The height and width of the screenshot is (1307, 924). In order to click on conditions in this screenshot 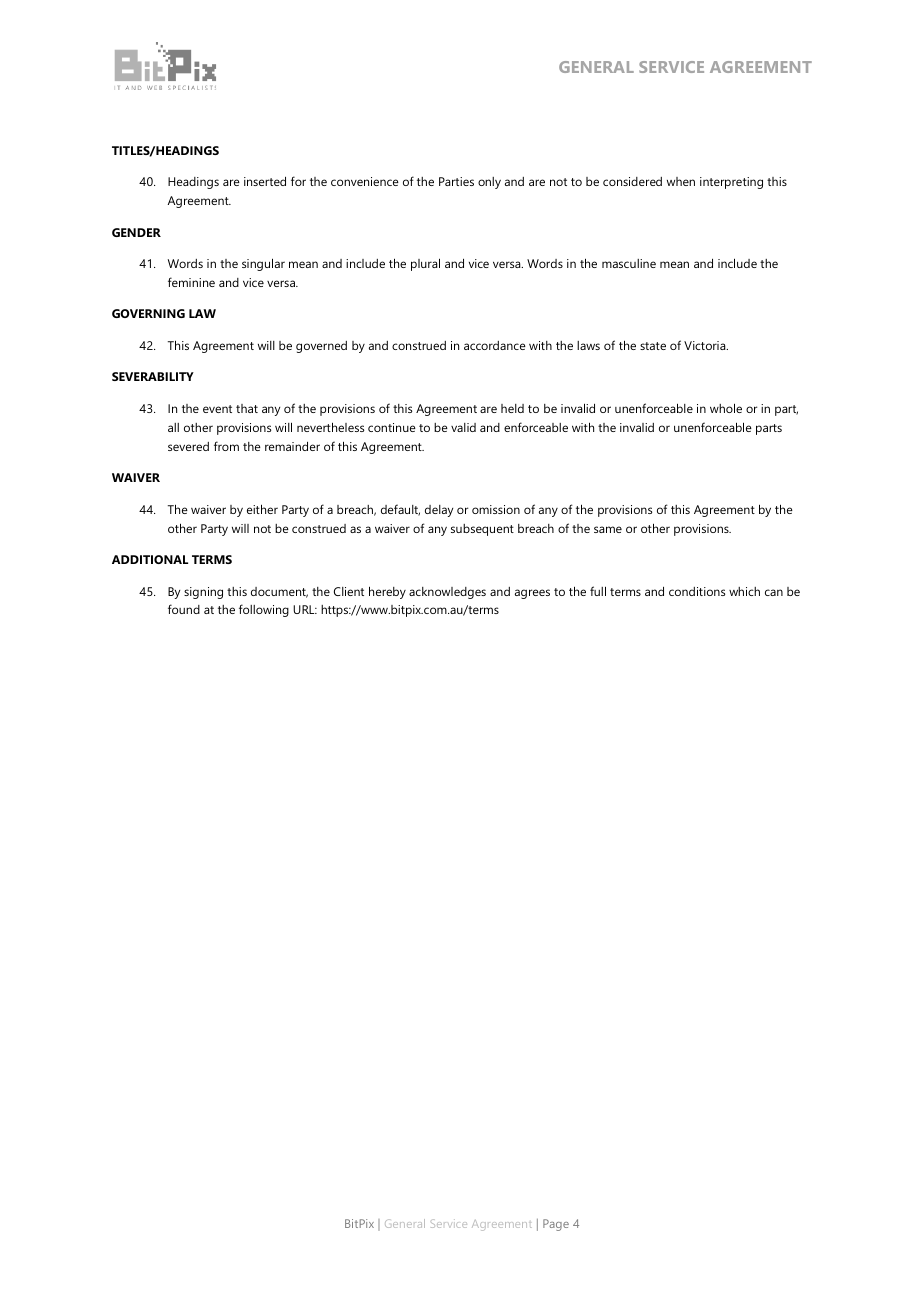, I will do `click(697, 591)`.
